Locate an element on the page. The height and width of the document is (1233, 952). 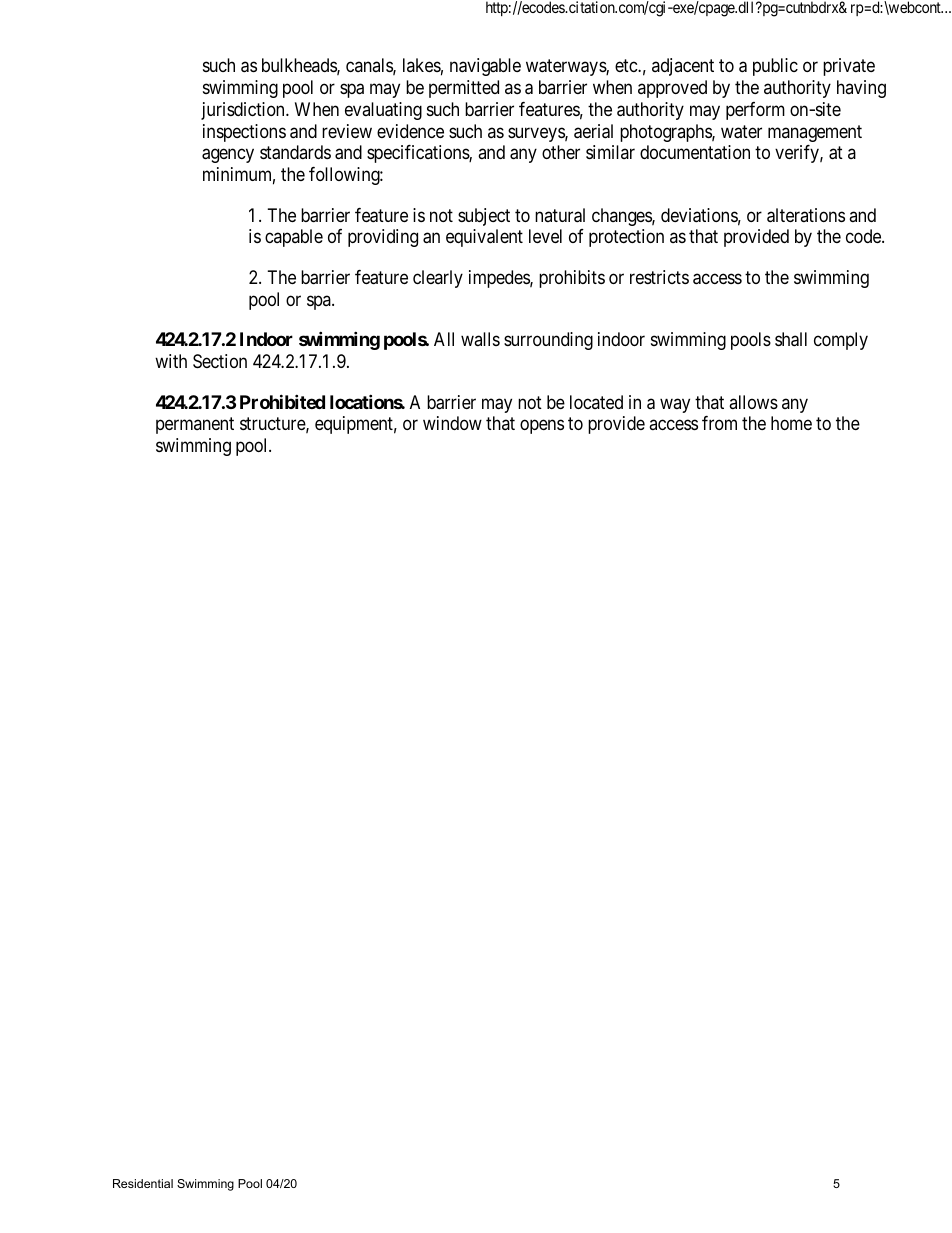
walls is located at coordinates (480, 339).
